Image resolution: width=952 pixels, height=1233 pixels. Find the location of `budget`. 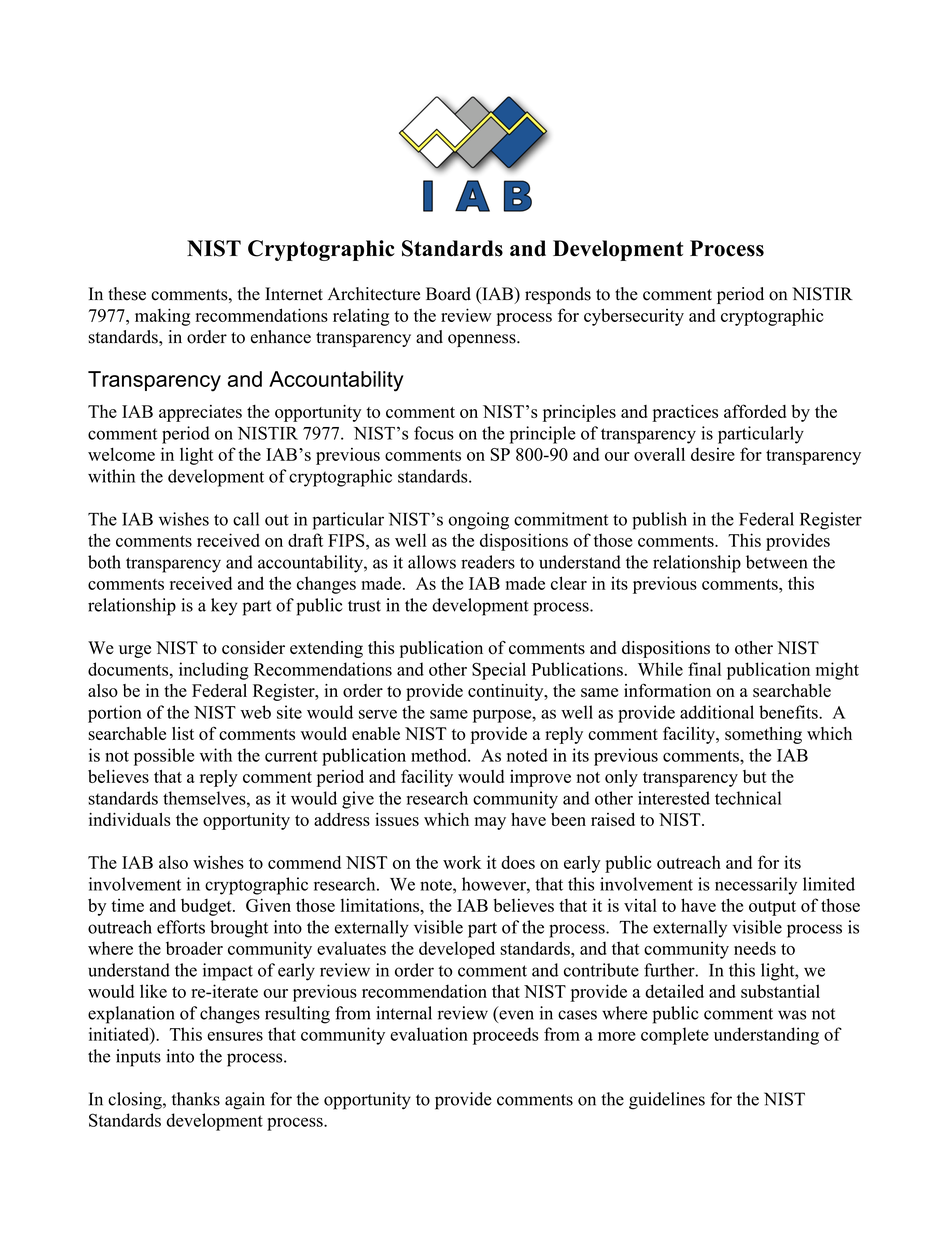

budget is located at coordinates (207, 907).
